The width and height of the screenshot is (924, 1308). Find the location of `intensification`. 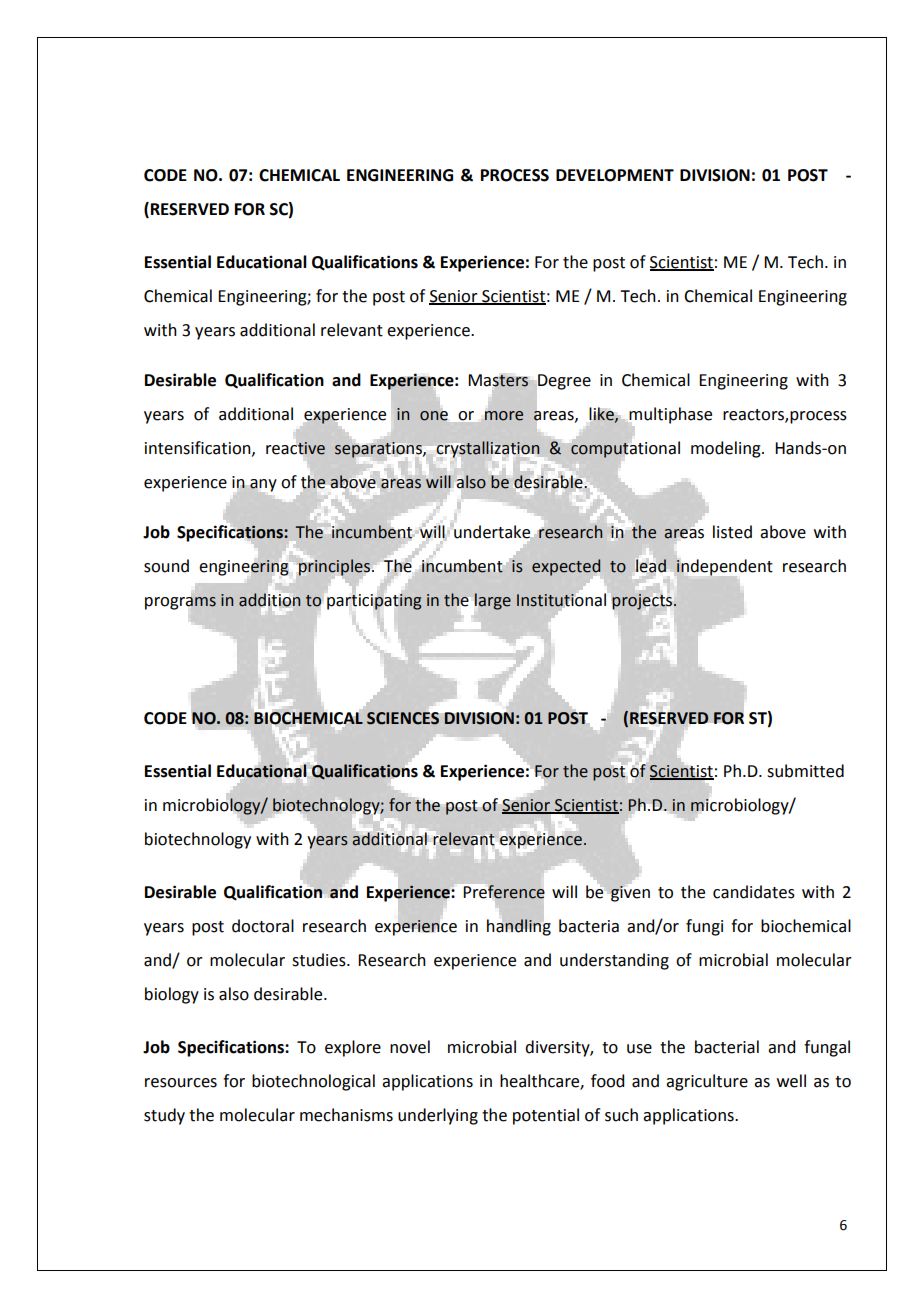

intensification is located at coordinates (199, 448).
